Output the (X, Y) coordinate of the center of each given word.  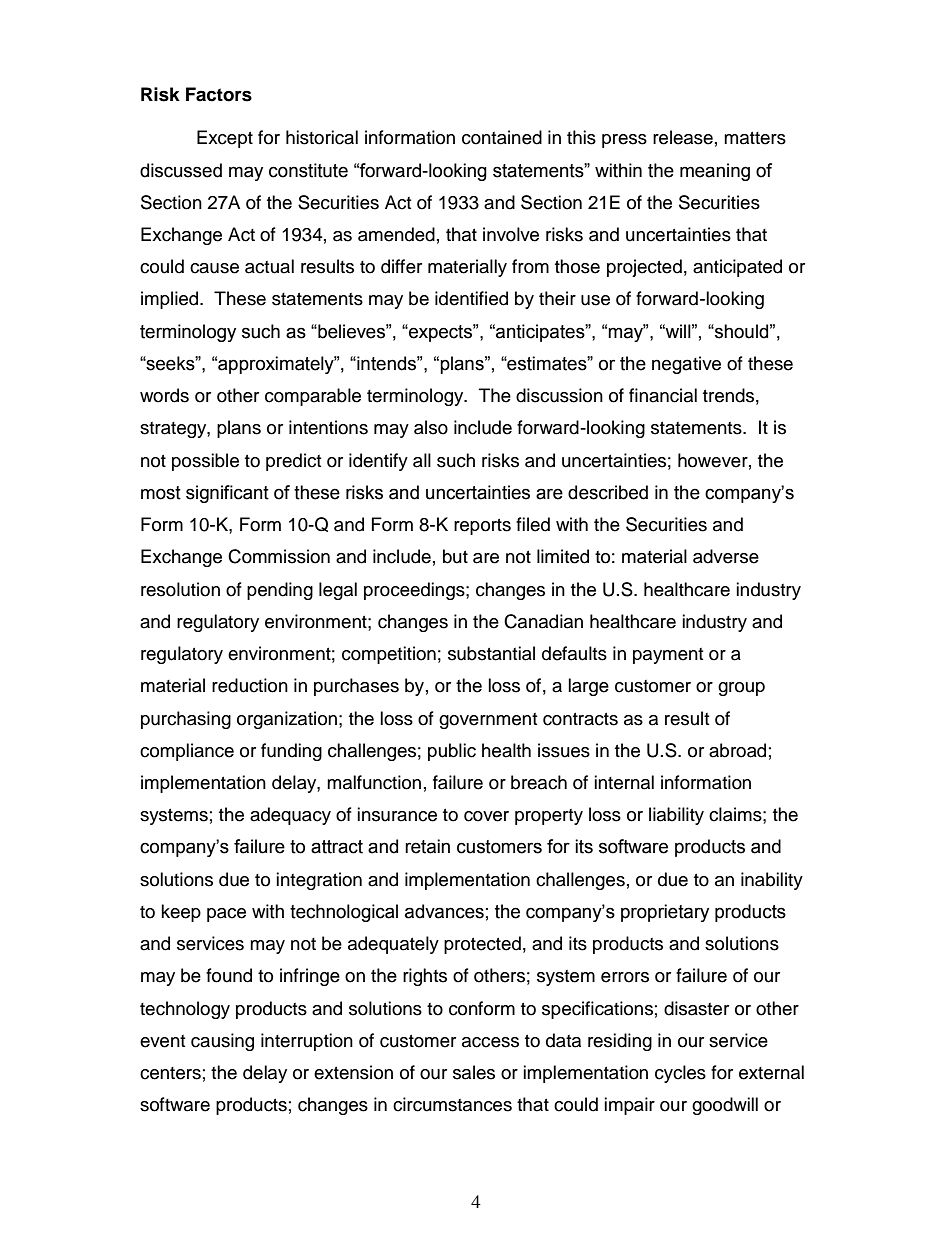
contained (502, 137)
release (683, 137)
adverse (726, 556)
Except (225, 139)
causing (222, 1042)
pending (280, 591)
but (455, 556)
